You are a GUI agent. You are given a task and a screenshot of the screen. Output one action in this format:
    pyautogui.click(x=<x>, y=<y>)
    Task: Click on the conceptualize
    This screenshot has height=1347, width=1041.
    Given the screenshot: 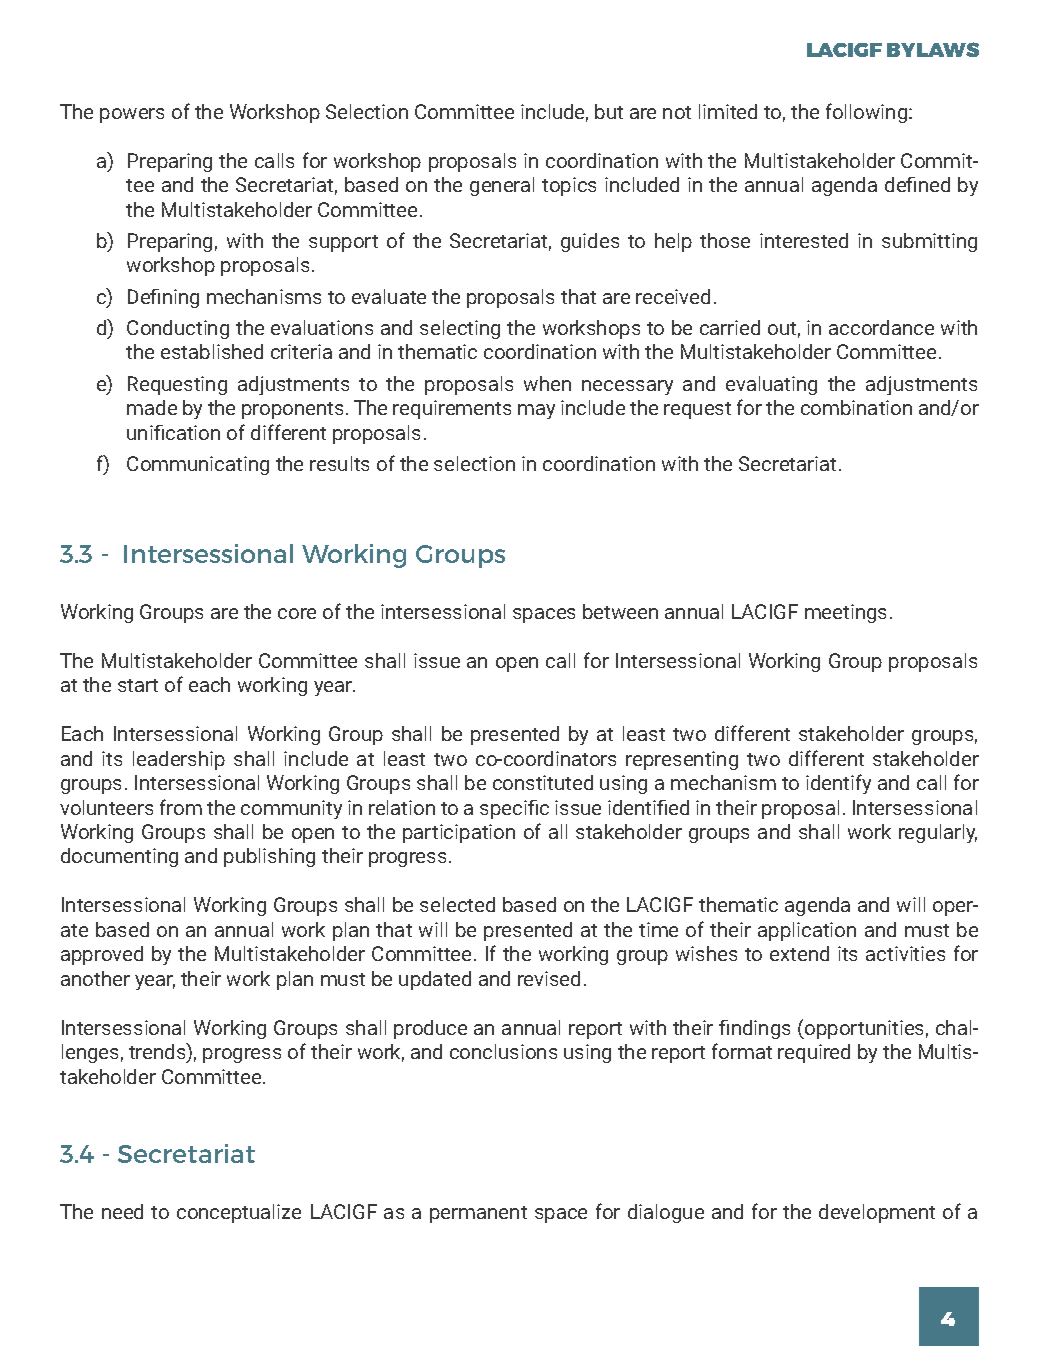 What is the action you would take?
    pyautogui.click(x=239, y=1213)
